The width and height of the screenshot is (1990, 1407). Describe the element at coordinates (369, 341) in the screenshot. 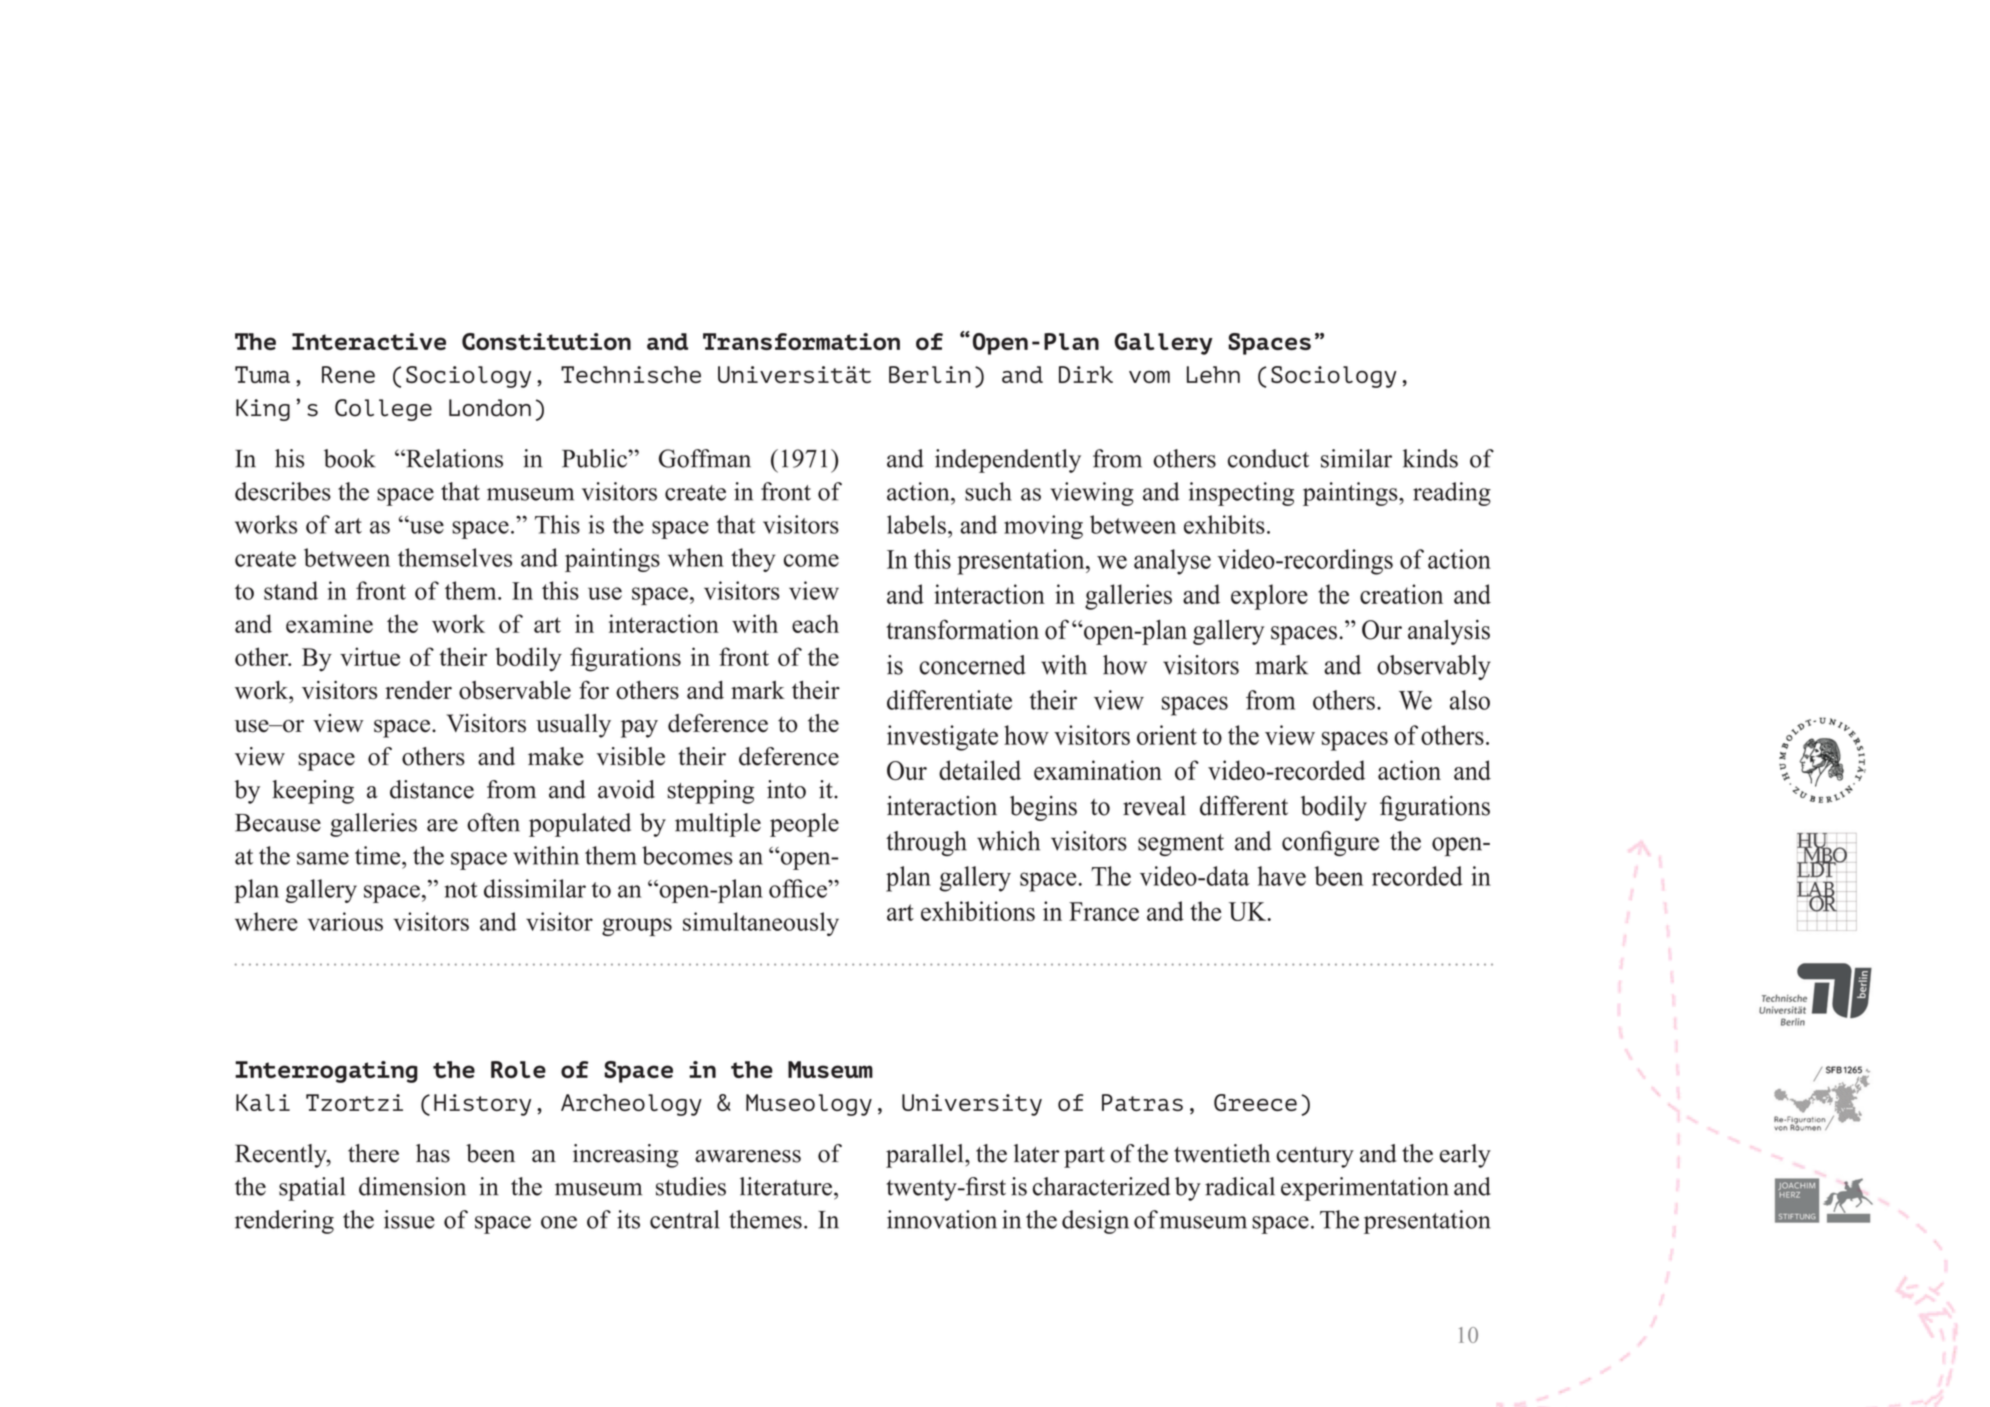

I see `Interactive` at that location.
